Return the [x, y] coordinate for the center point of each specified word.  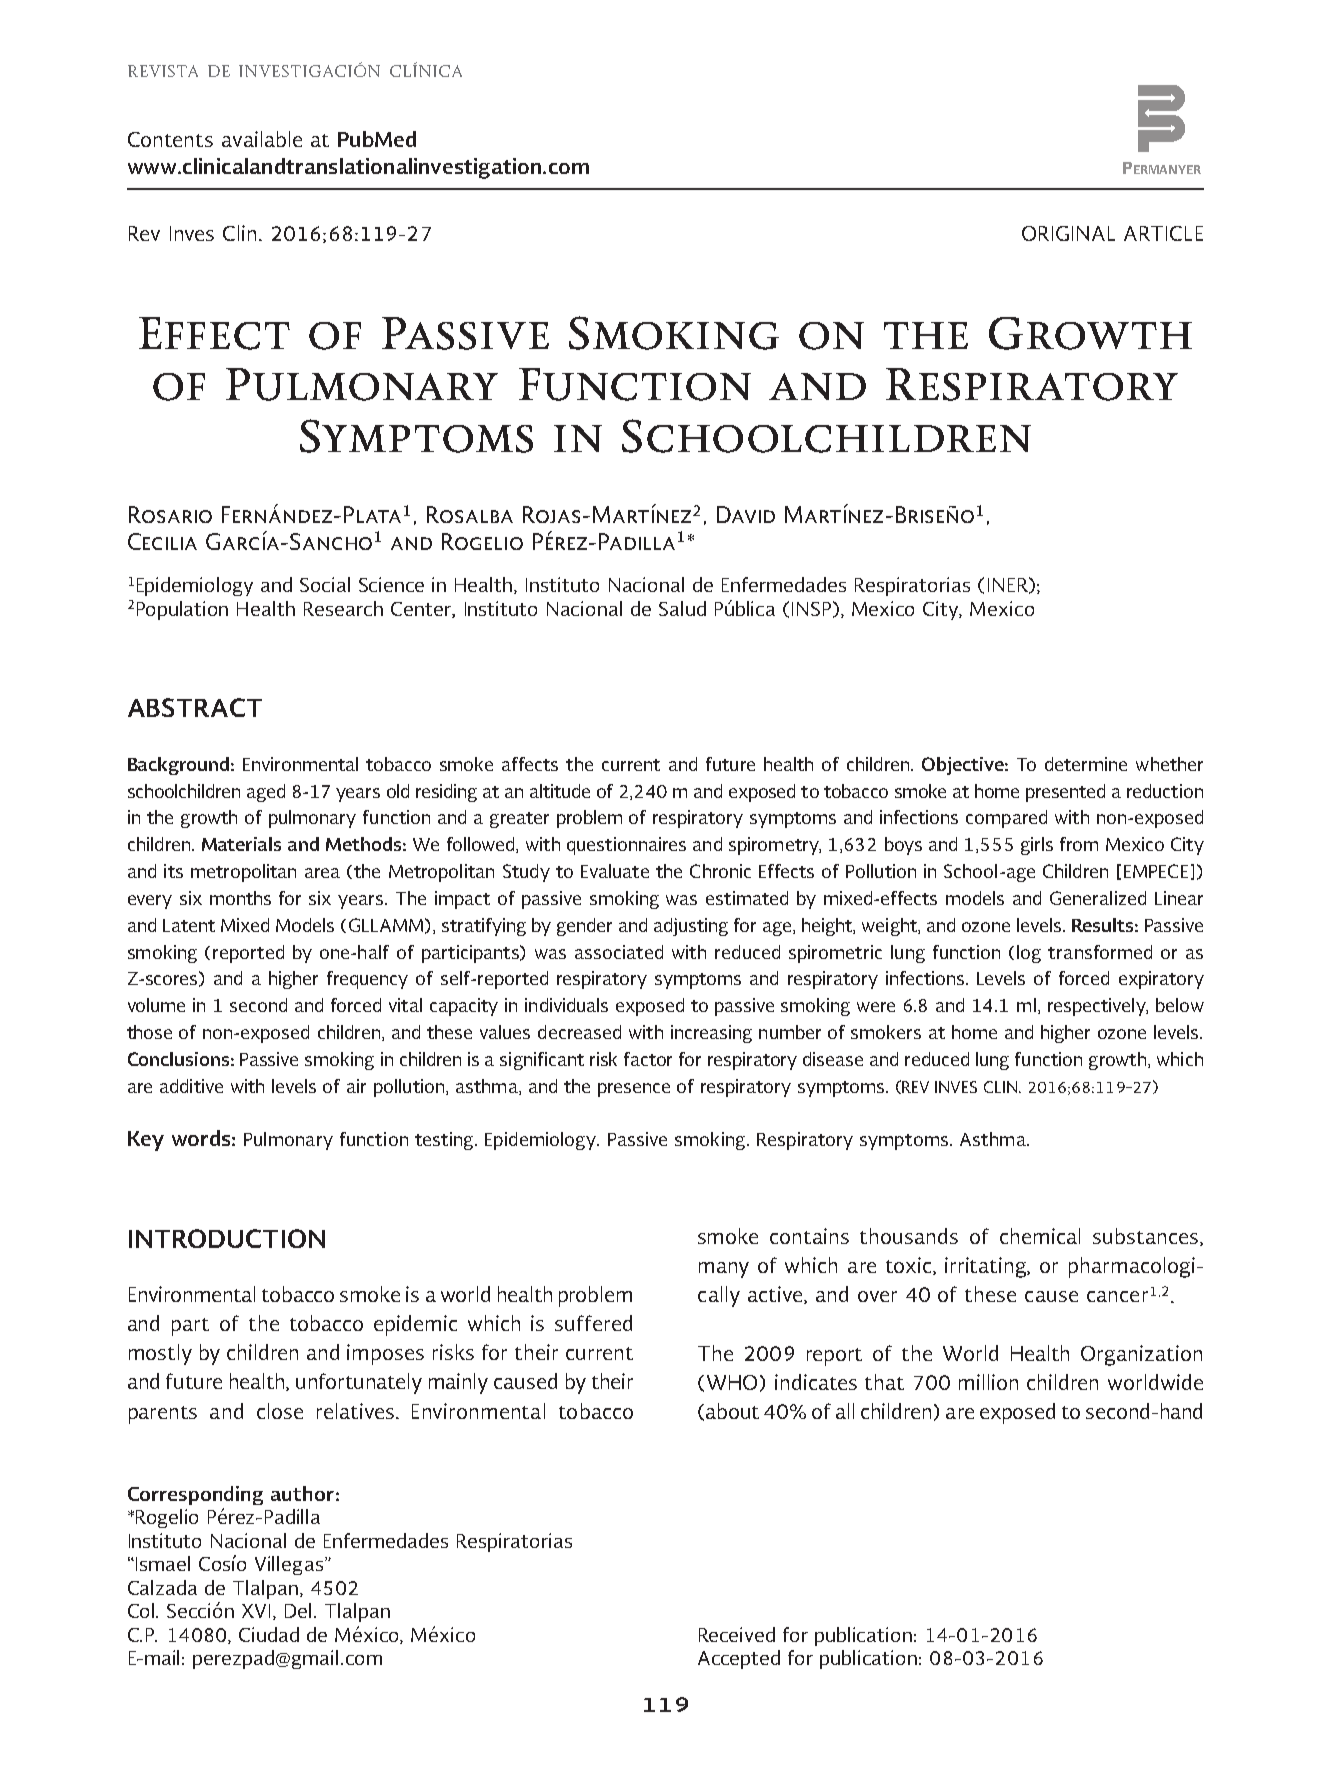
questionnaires [626, 846]
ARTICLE [1163, 233]
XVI [256, 1611]
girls [1037, 846]
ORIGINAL [1068, 233]
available [262, 139]
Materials [241, 844]
